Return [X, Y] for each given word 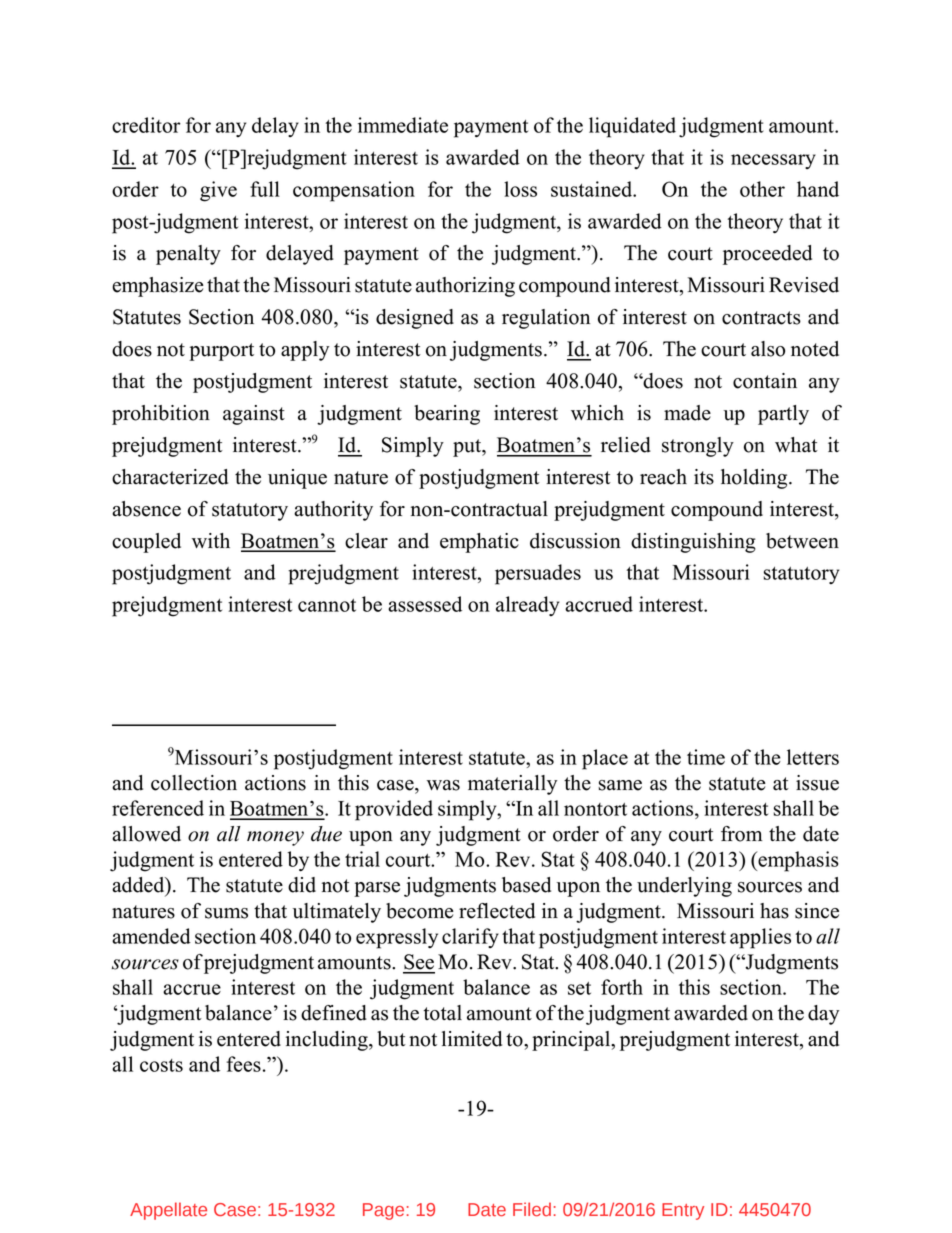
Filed [532, 1209]
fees [243, 1064]
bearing [447, 415]
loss [520, 189]
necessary [773, 161]
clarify [470, 938]
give [218, 191]
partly [783, 415]
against [254, 415]
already [527, 606]
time [706, 757]
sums [226, 913]
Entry [683, 1211]
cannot [327, 605]
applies [760, 938]
